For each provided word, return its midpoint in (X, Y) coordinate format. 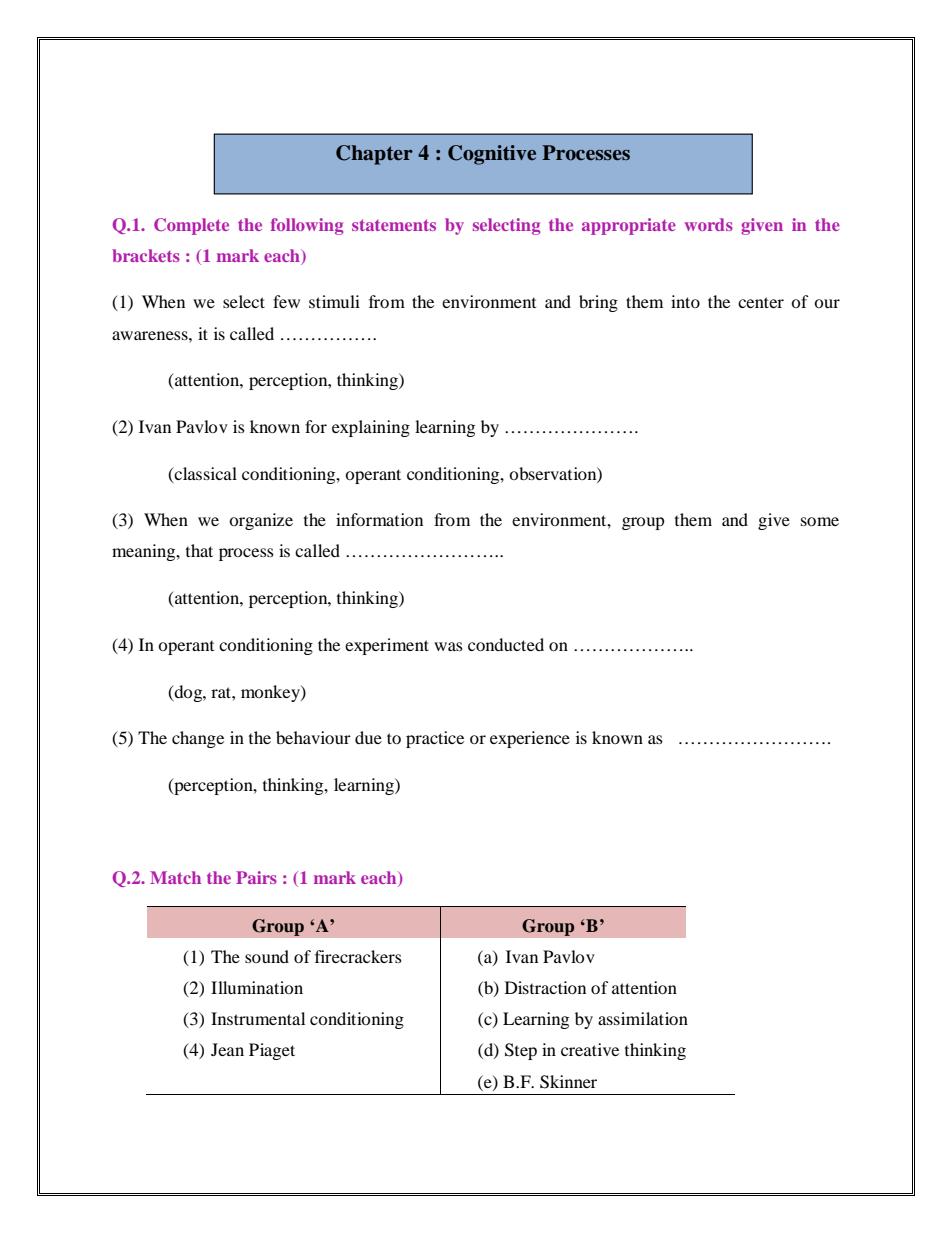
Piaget (272, 1051)
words (708, 224)
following (307, 226)
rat (222, 692)
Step (521, 1051)
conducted (506, 644)
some (820, 521)
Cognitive (492, 155)
